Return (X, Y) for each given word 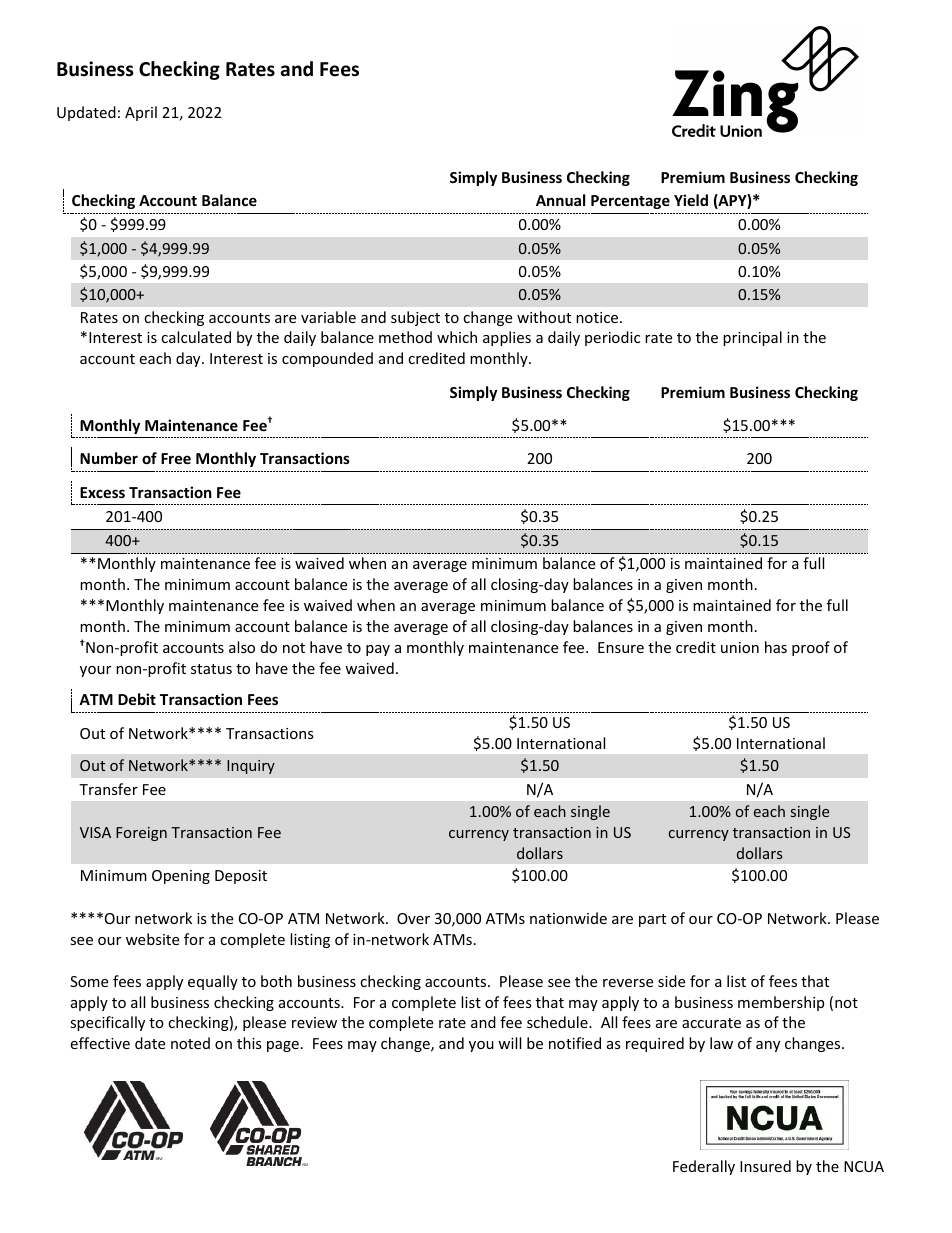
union (740, 647)
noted (190, 1043)
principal (752, 338)
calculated (196, 337)
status (211, 669)
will (509, 1043)
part (652, 920)
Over (413, 918)
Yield (691, 200)
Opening (181, 877)
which (457, 337)
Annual (560, 200)
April (141, 113)
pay (378, 650)
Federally (704, 1167)
